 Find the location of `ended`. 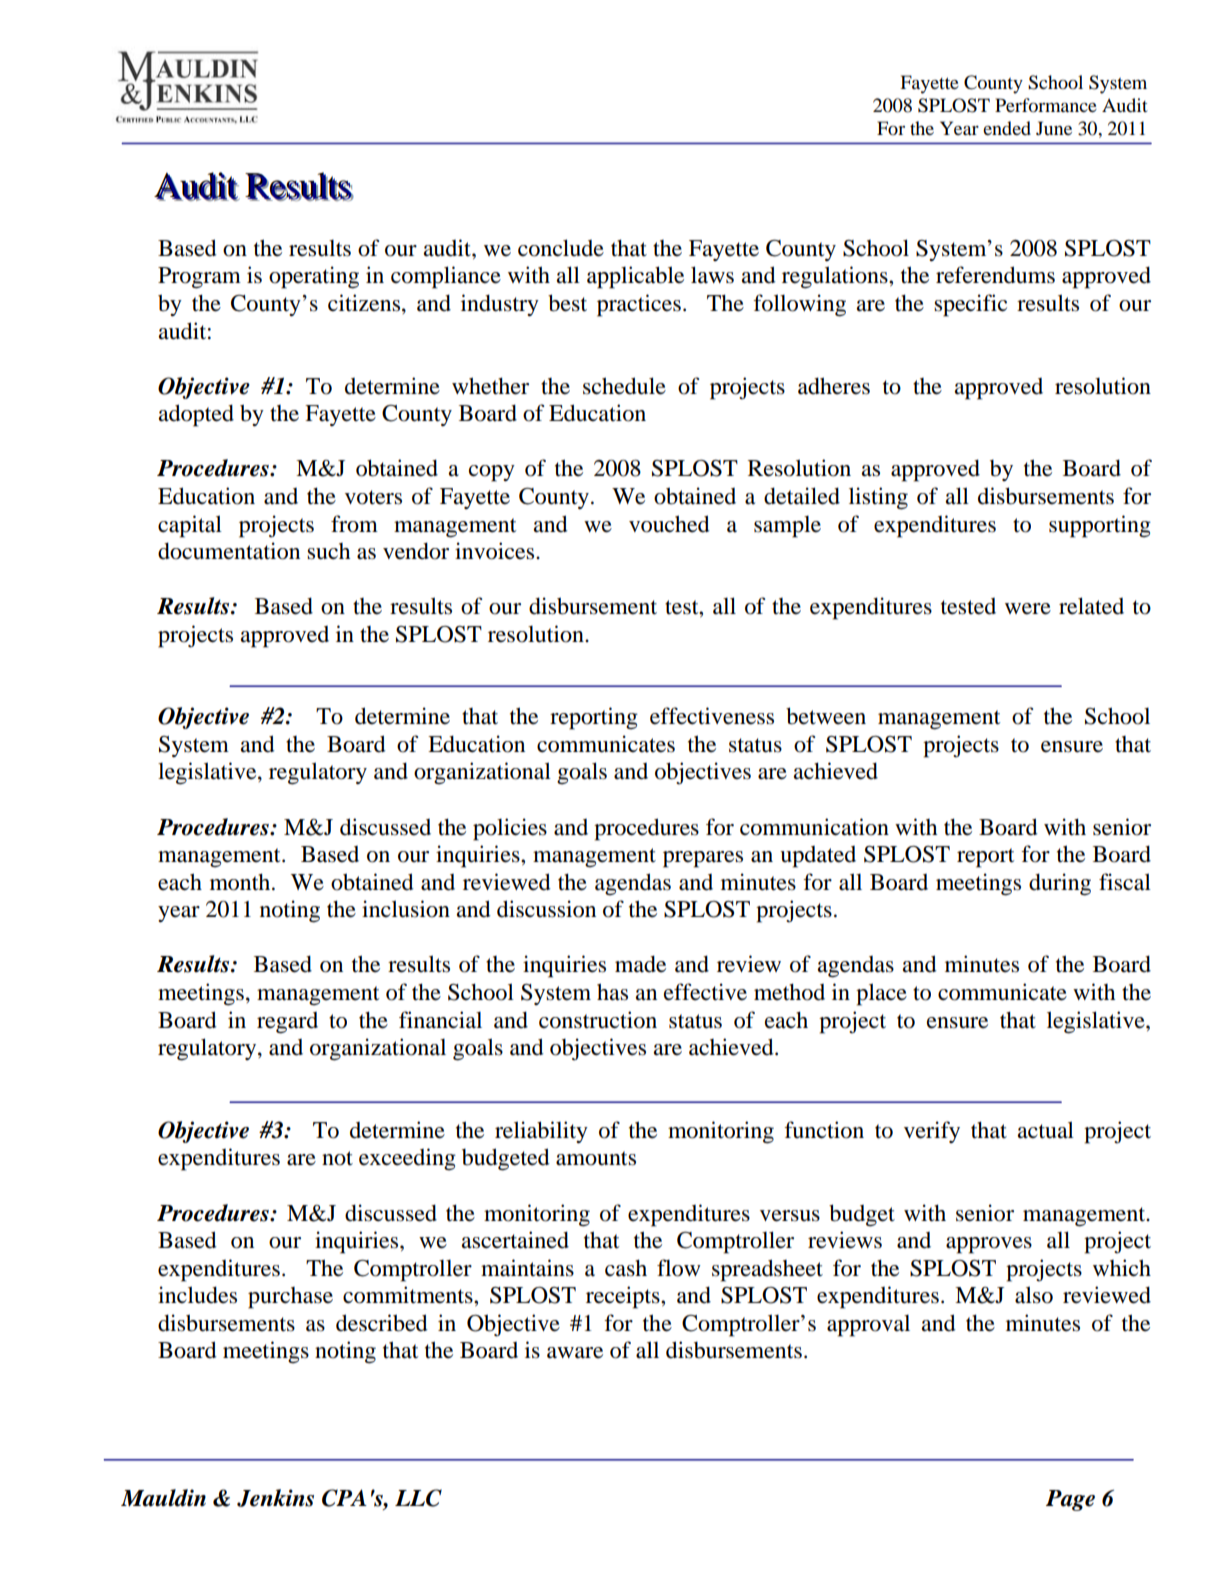

ended is located at coordinates (1007, 128).
